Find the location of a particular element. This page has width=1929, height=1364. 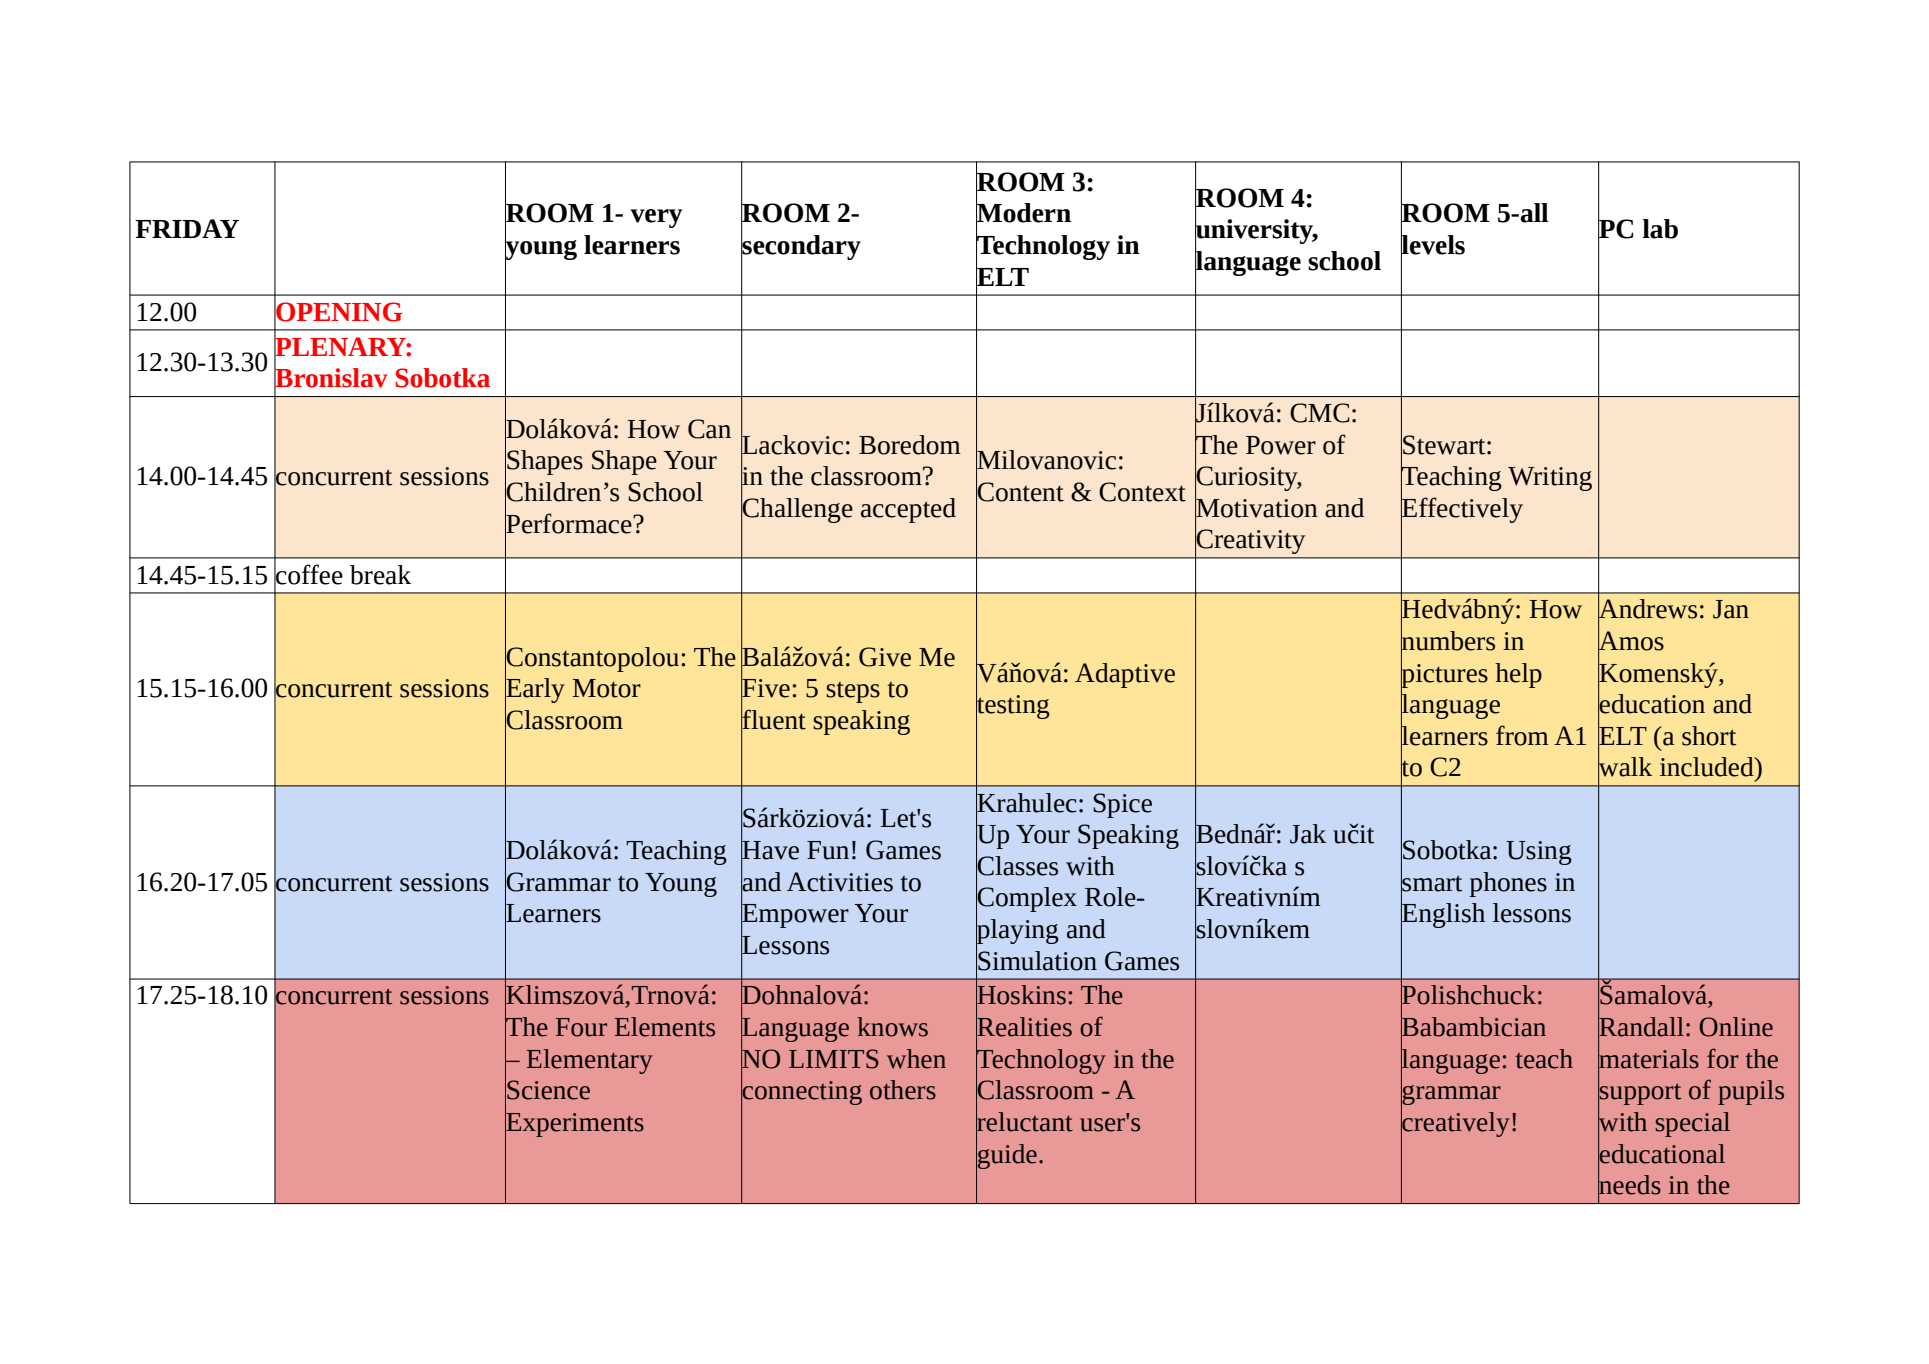

Content is located at coordinates (1020, 492).
